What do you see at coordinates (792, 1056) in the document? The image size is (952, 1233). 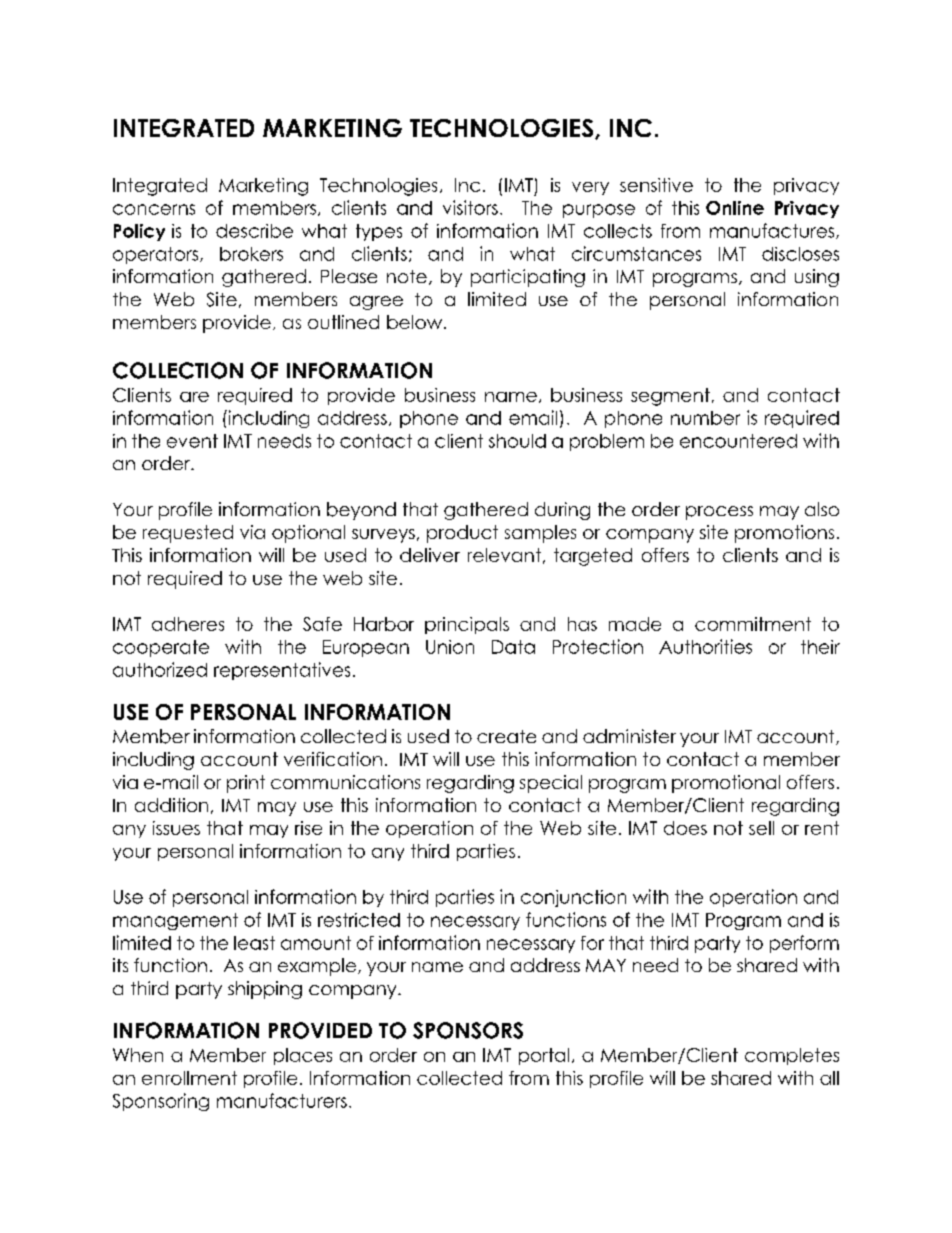 I see `completes` at bounding box center [792, 1056].
